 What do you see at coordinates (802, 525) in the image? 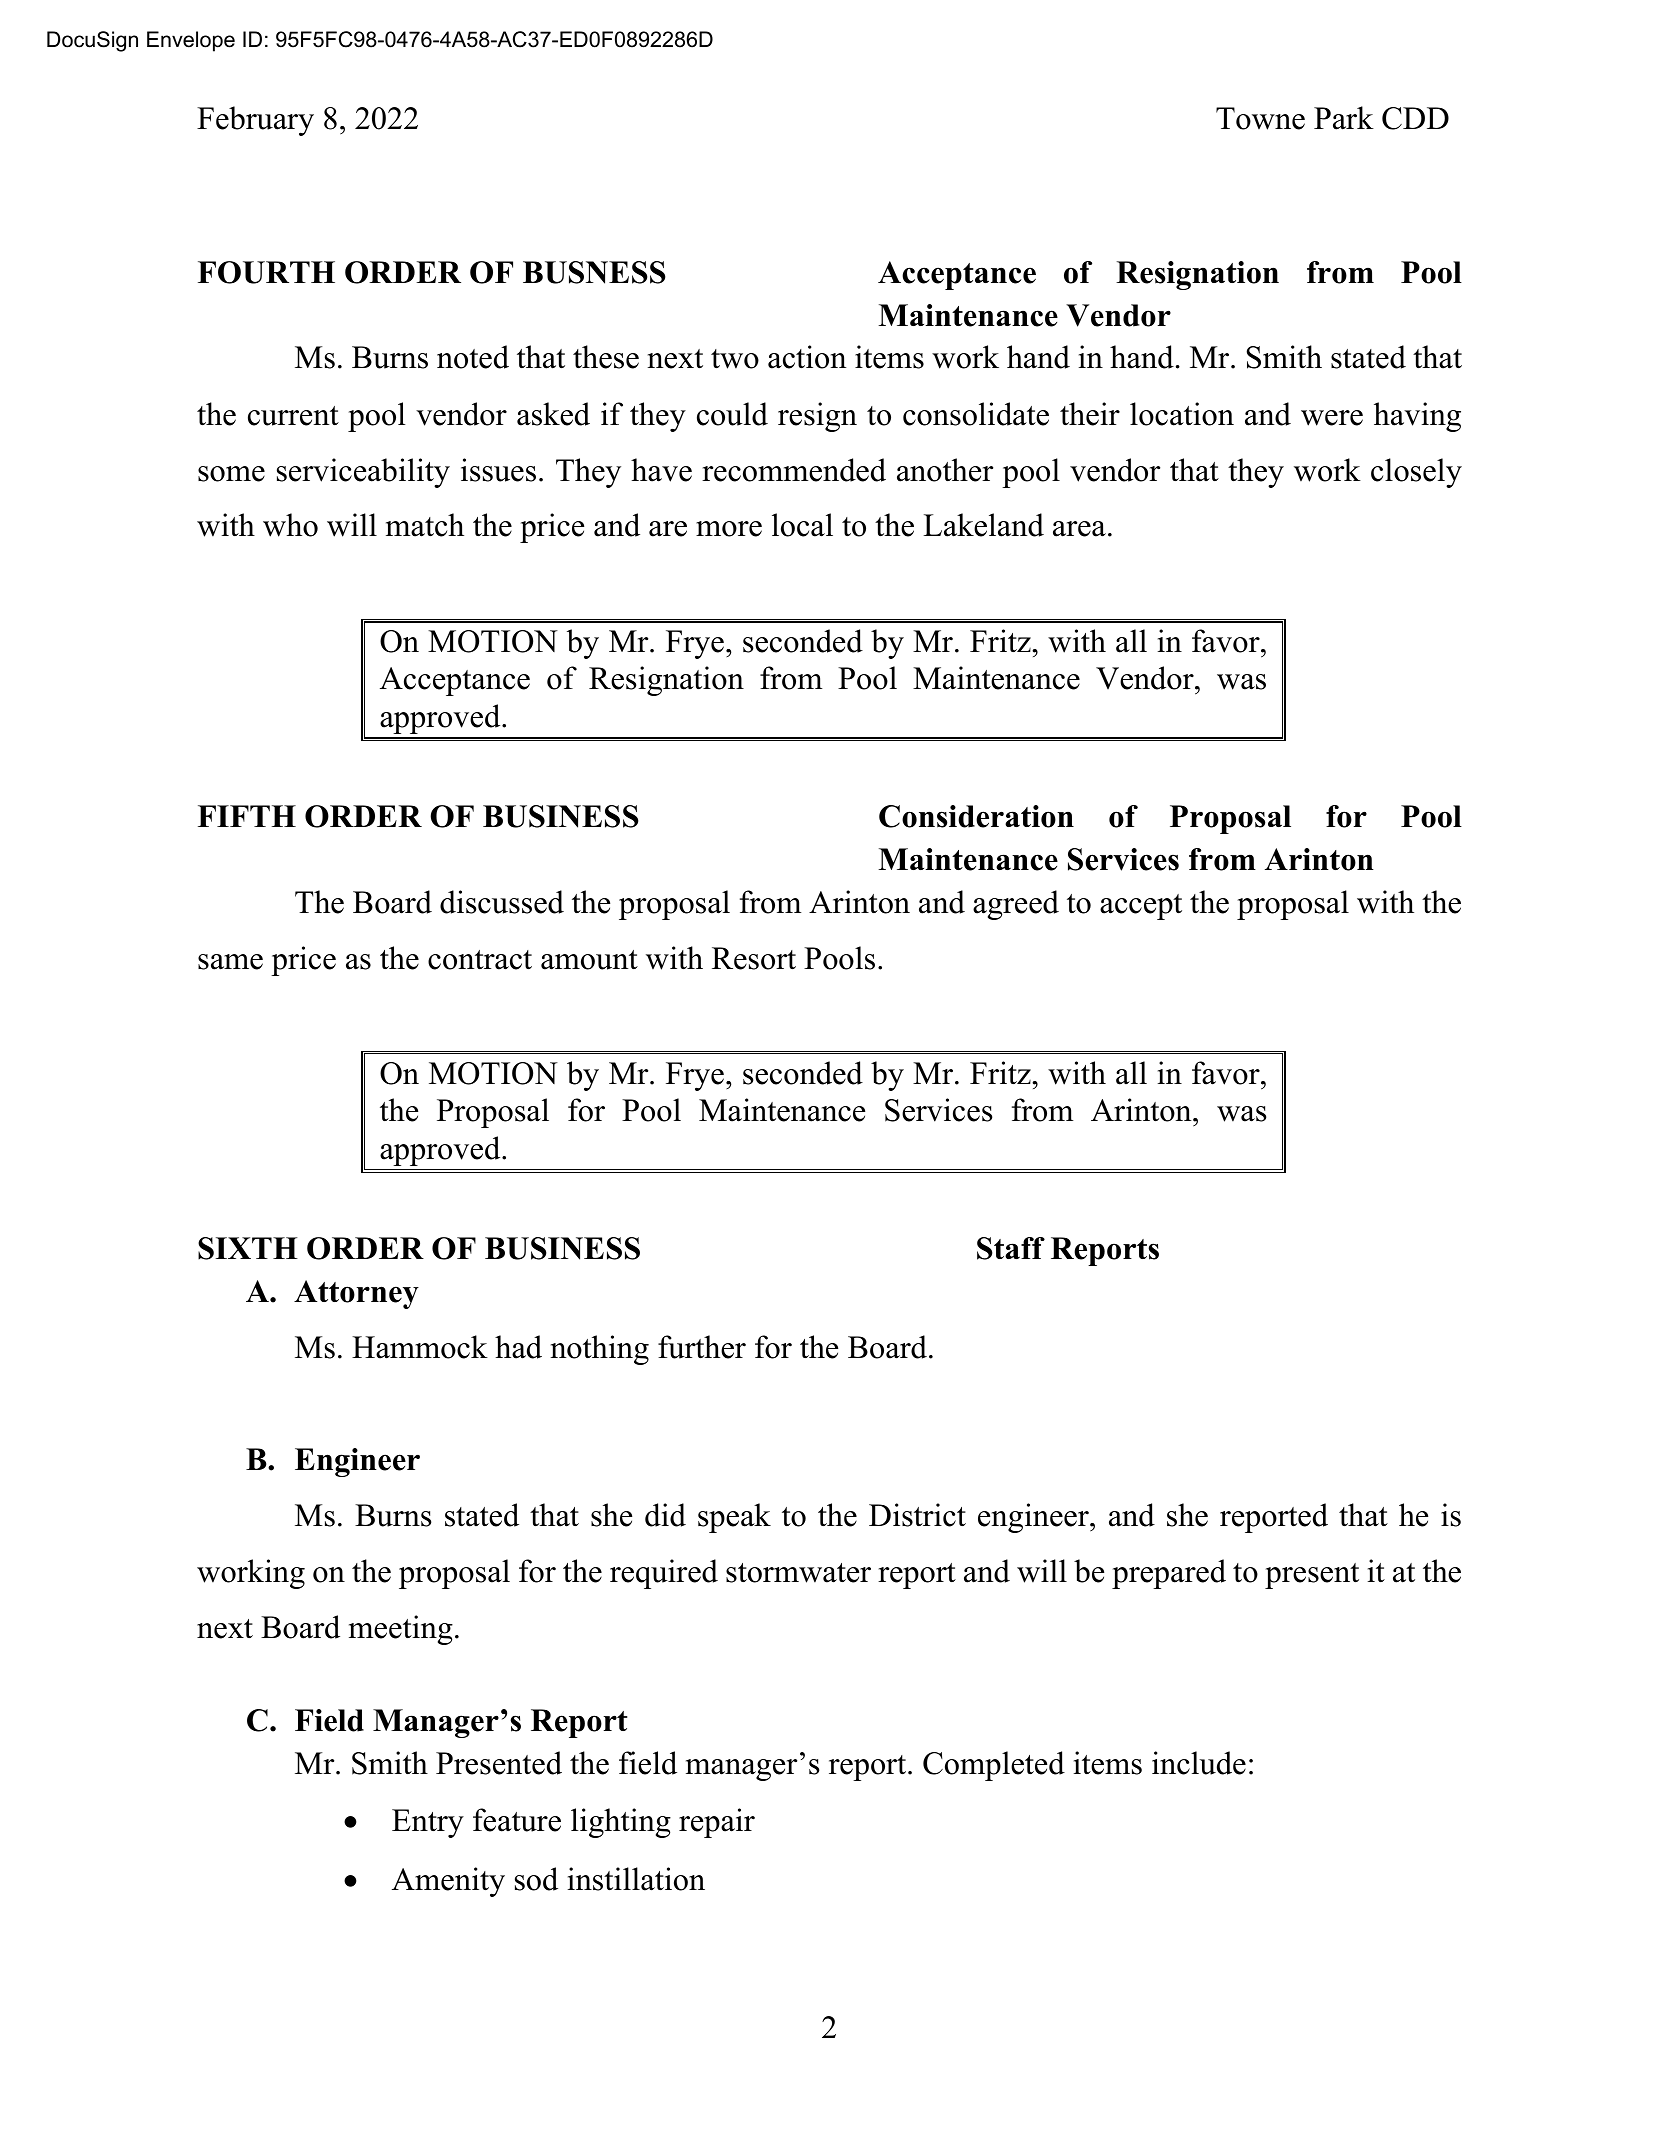
I see `local` at bounding box center [802, 525].
